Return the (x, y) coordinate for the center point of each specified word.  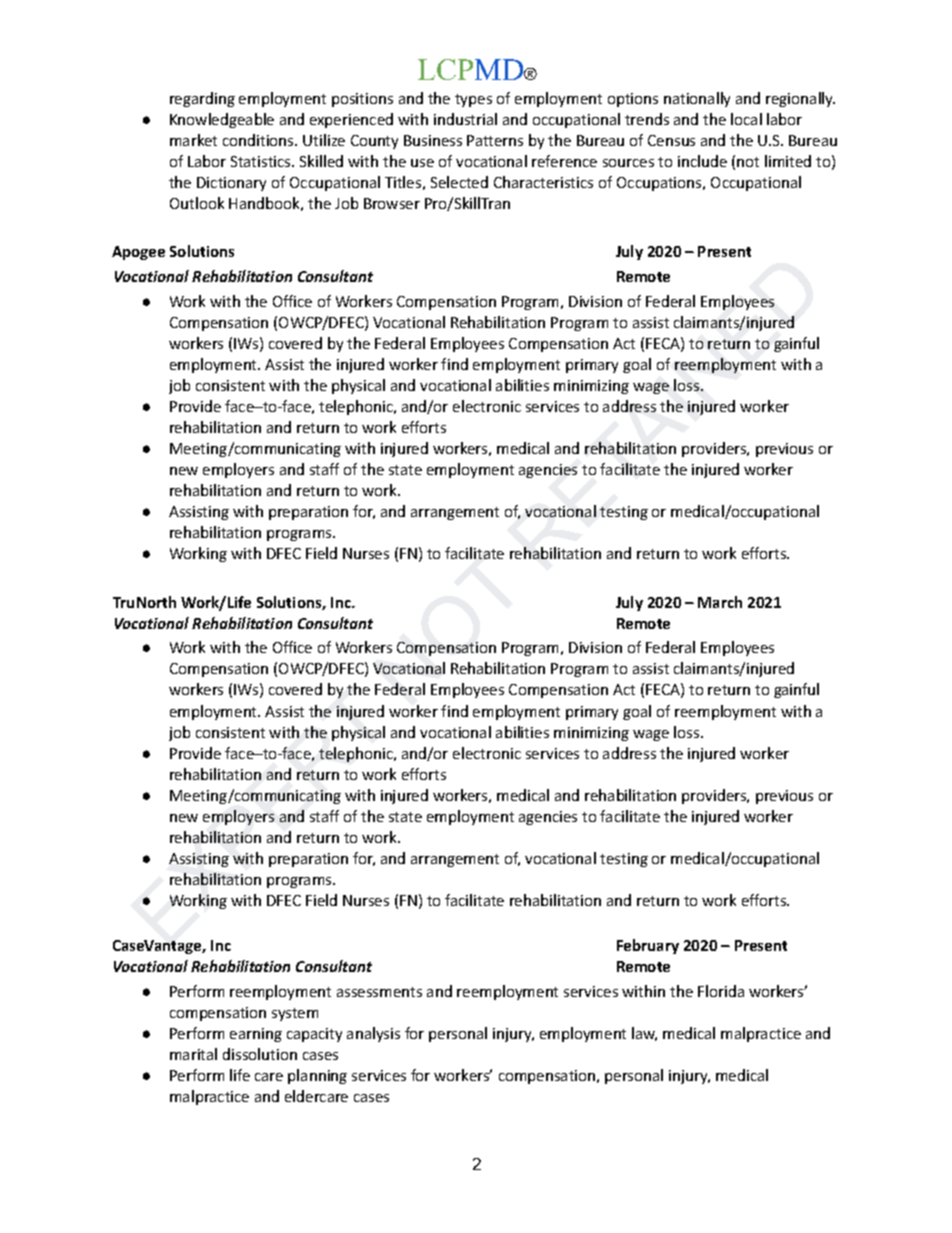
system (295, 1014)
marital (193, 1054)
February (648, 946)
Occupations (660, 184)
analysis (373, 1034)
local (746, 119)
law (644, 1034)
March (720, 602)
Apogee (138, 253)
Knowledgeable (222, 120)
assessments (379, 992)
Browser (392, 203)
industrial (465, 119)
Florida (721, 991)
